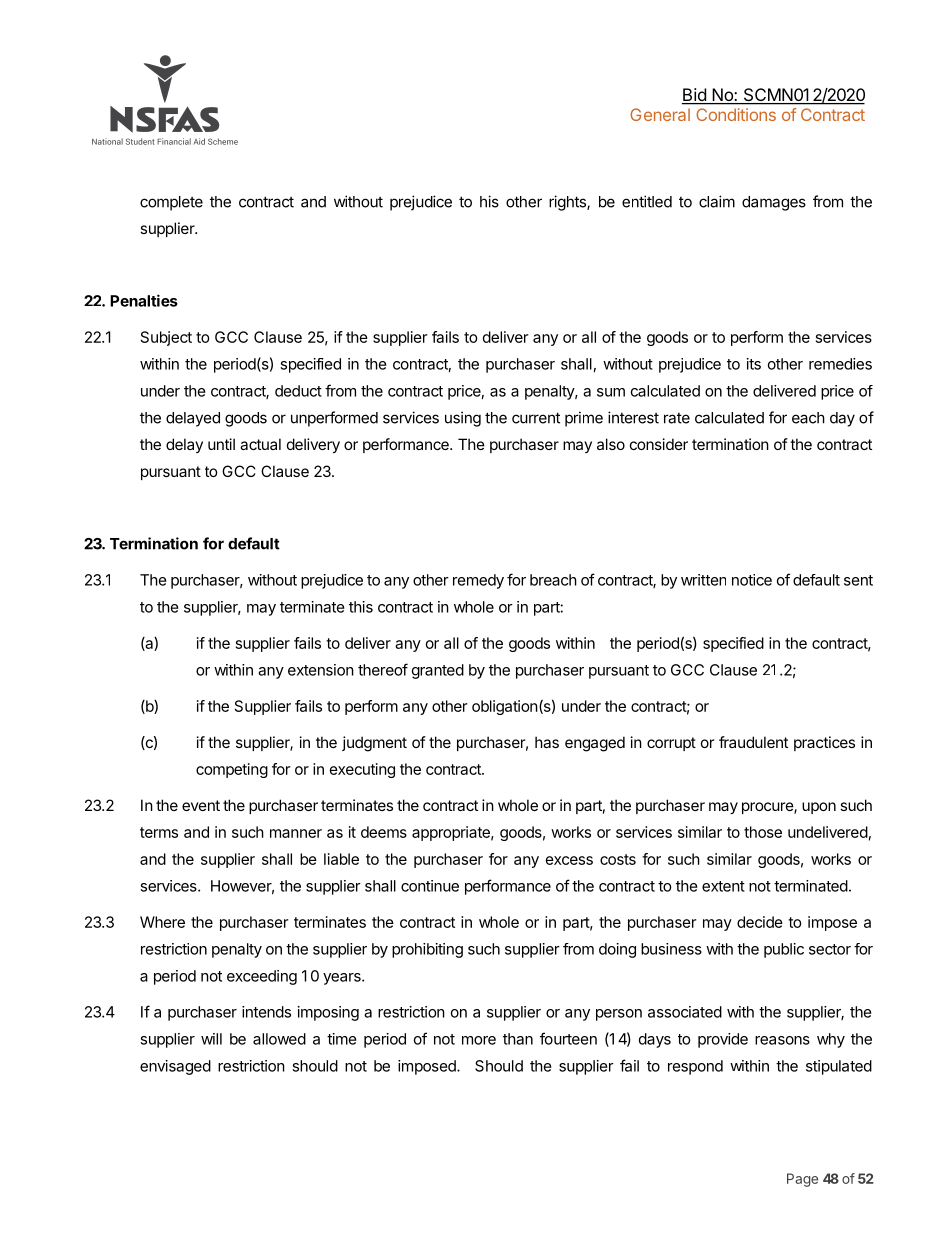 The width and height of the image is (952, 1233). What do you see at coordinates (221, 444) in the image?
I see `until` at bounding box center [221, 444].
